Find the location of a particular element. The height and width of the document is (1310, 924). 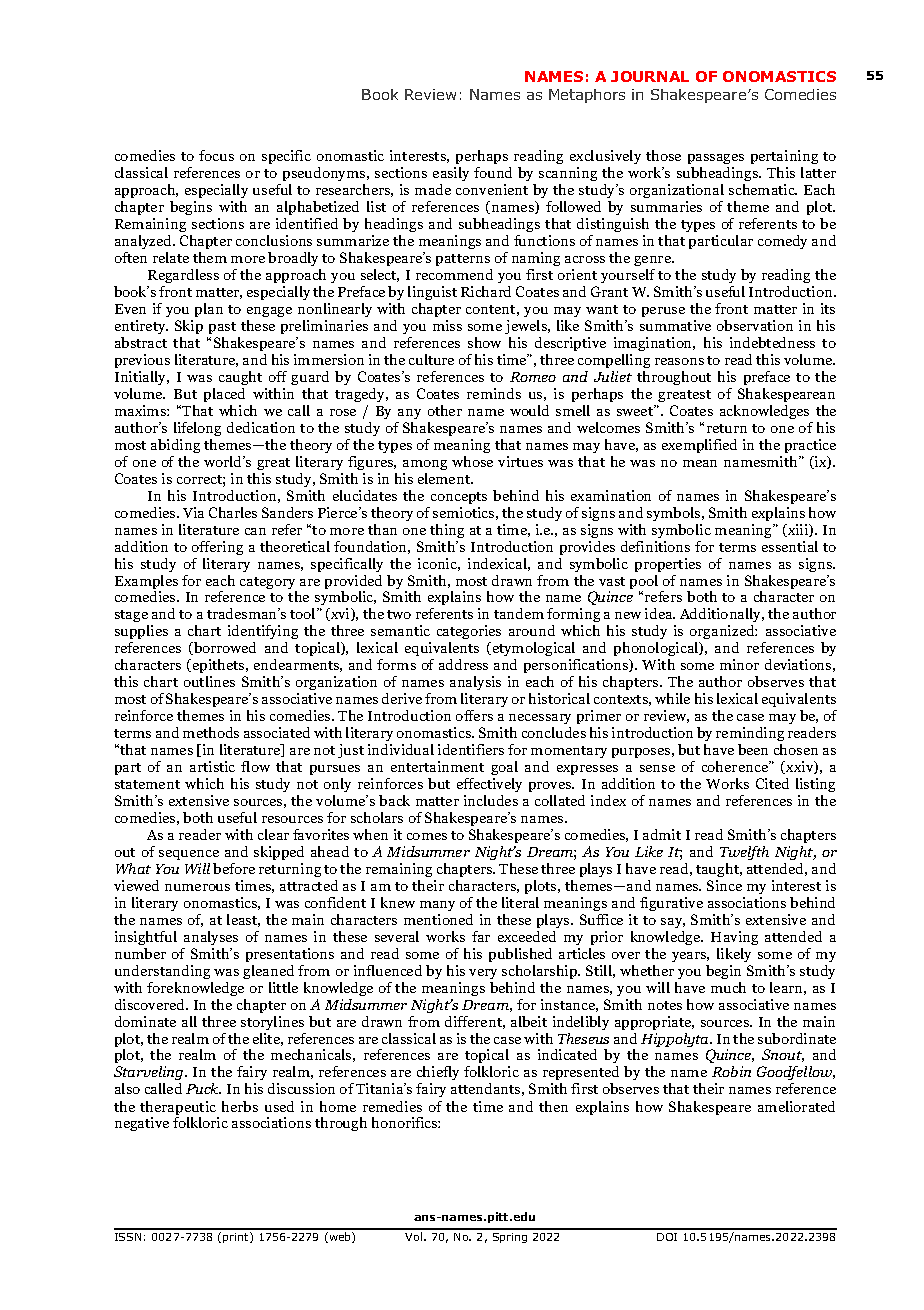

address is located at coordinates (463, 664).
